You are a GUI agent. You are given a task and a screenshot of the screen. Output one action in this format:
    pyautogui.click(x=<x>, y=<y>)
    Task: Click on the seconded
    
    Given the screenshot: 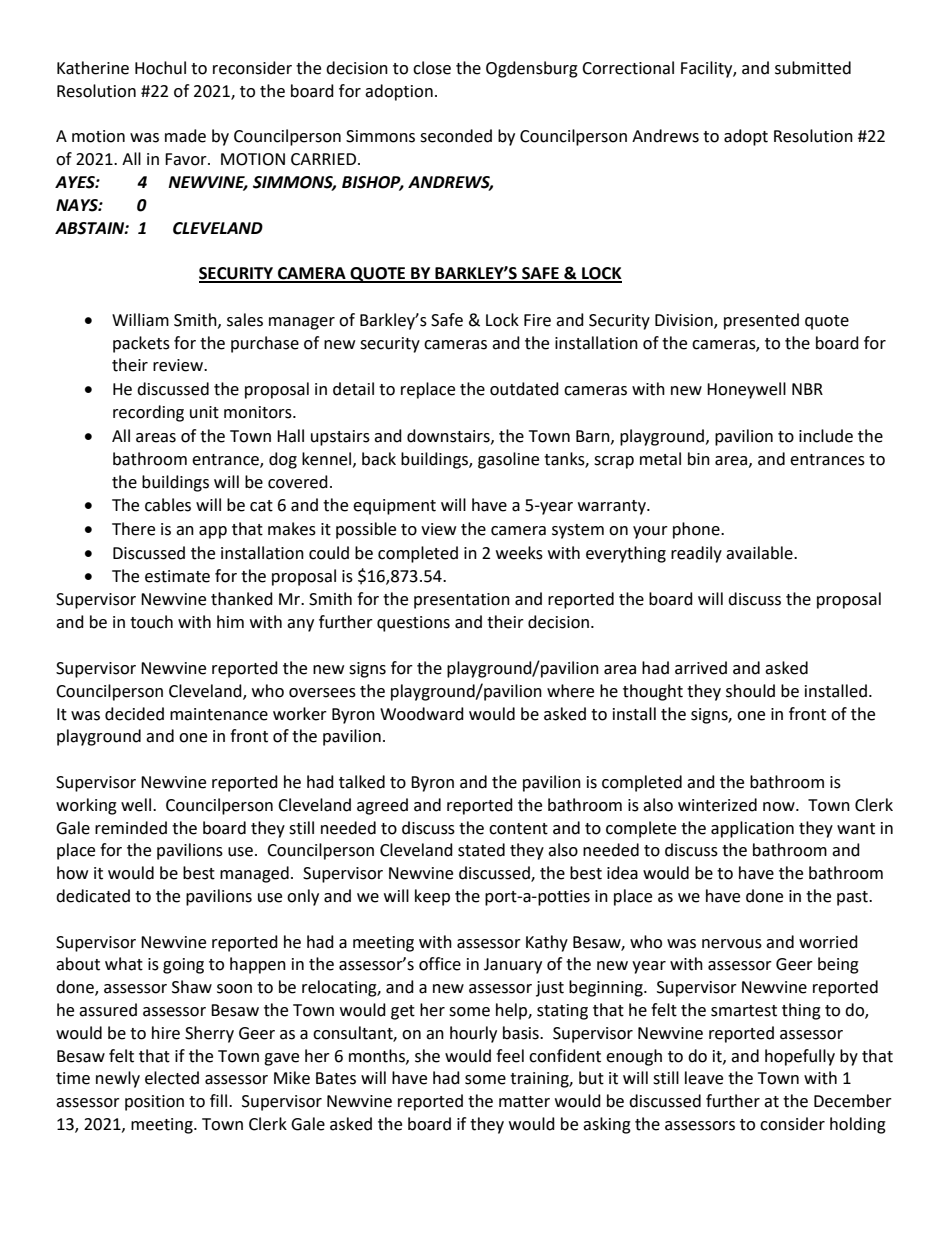 What is the action you would take?
    pyautogui.click(x=456, y=136)
